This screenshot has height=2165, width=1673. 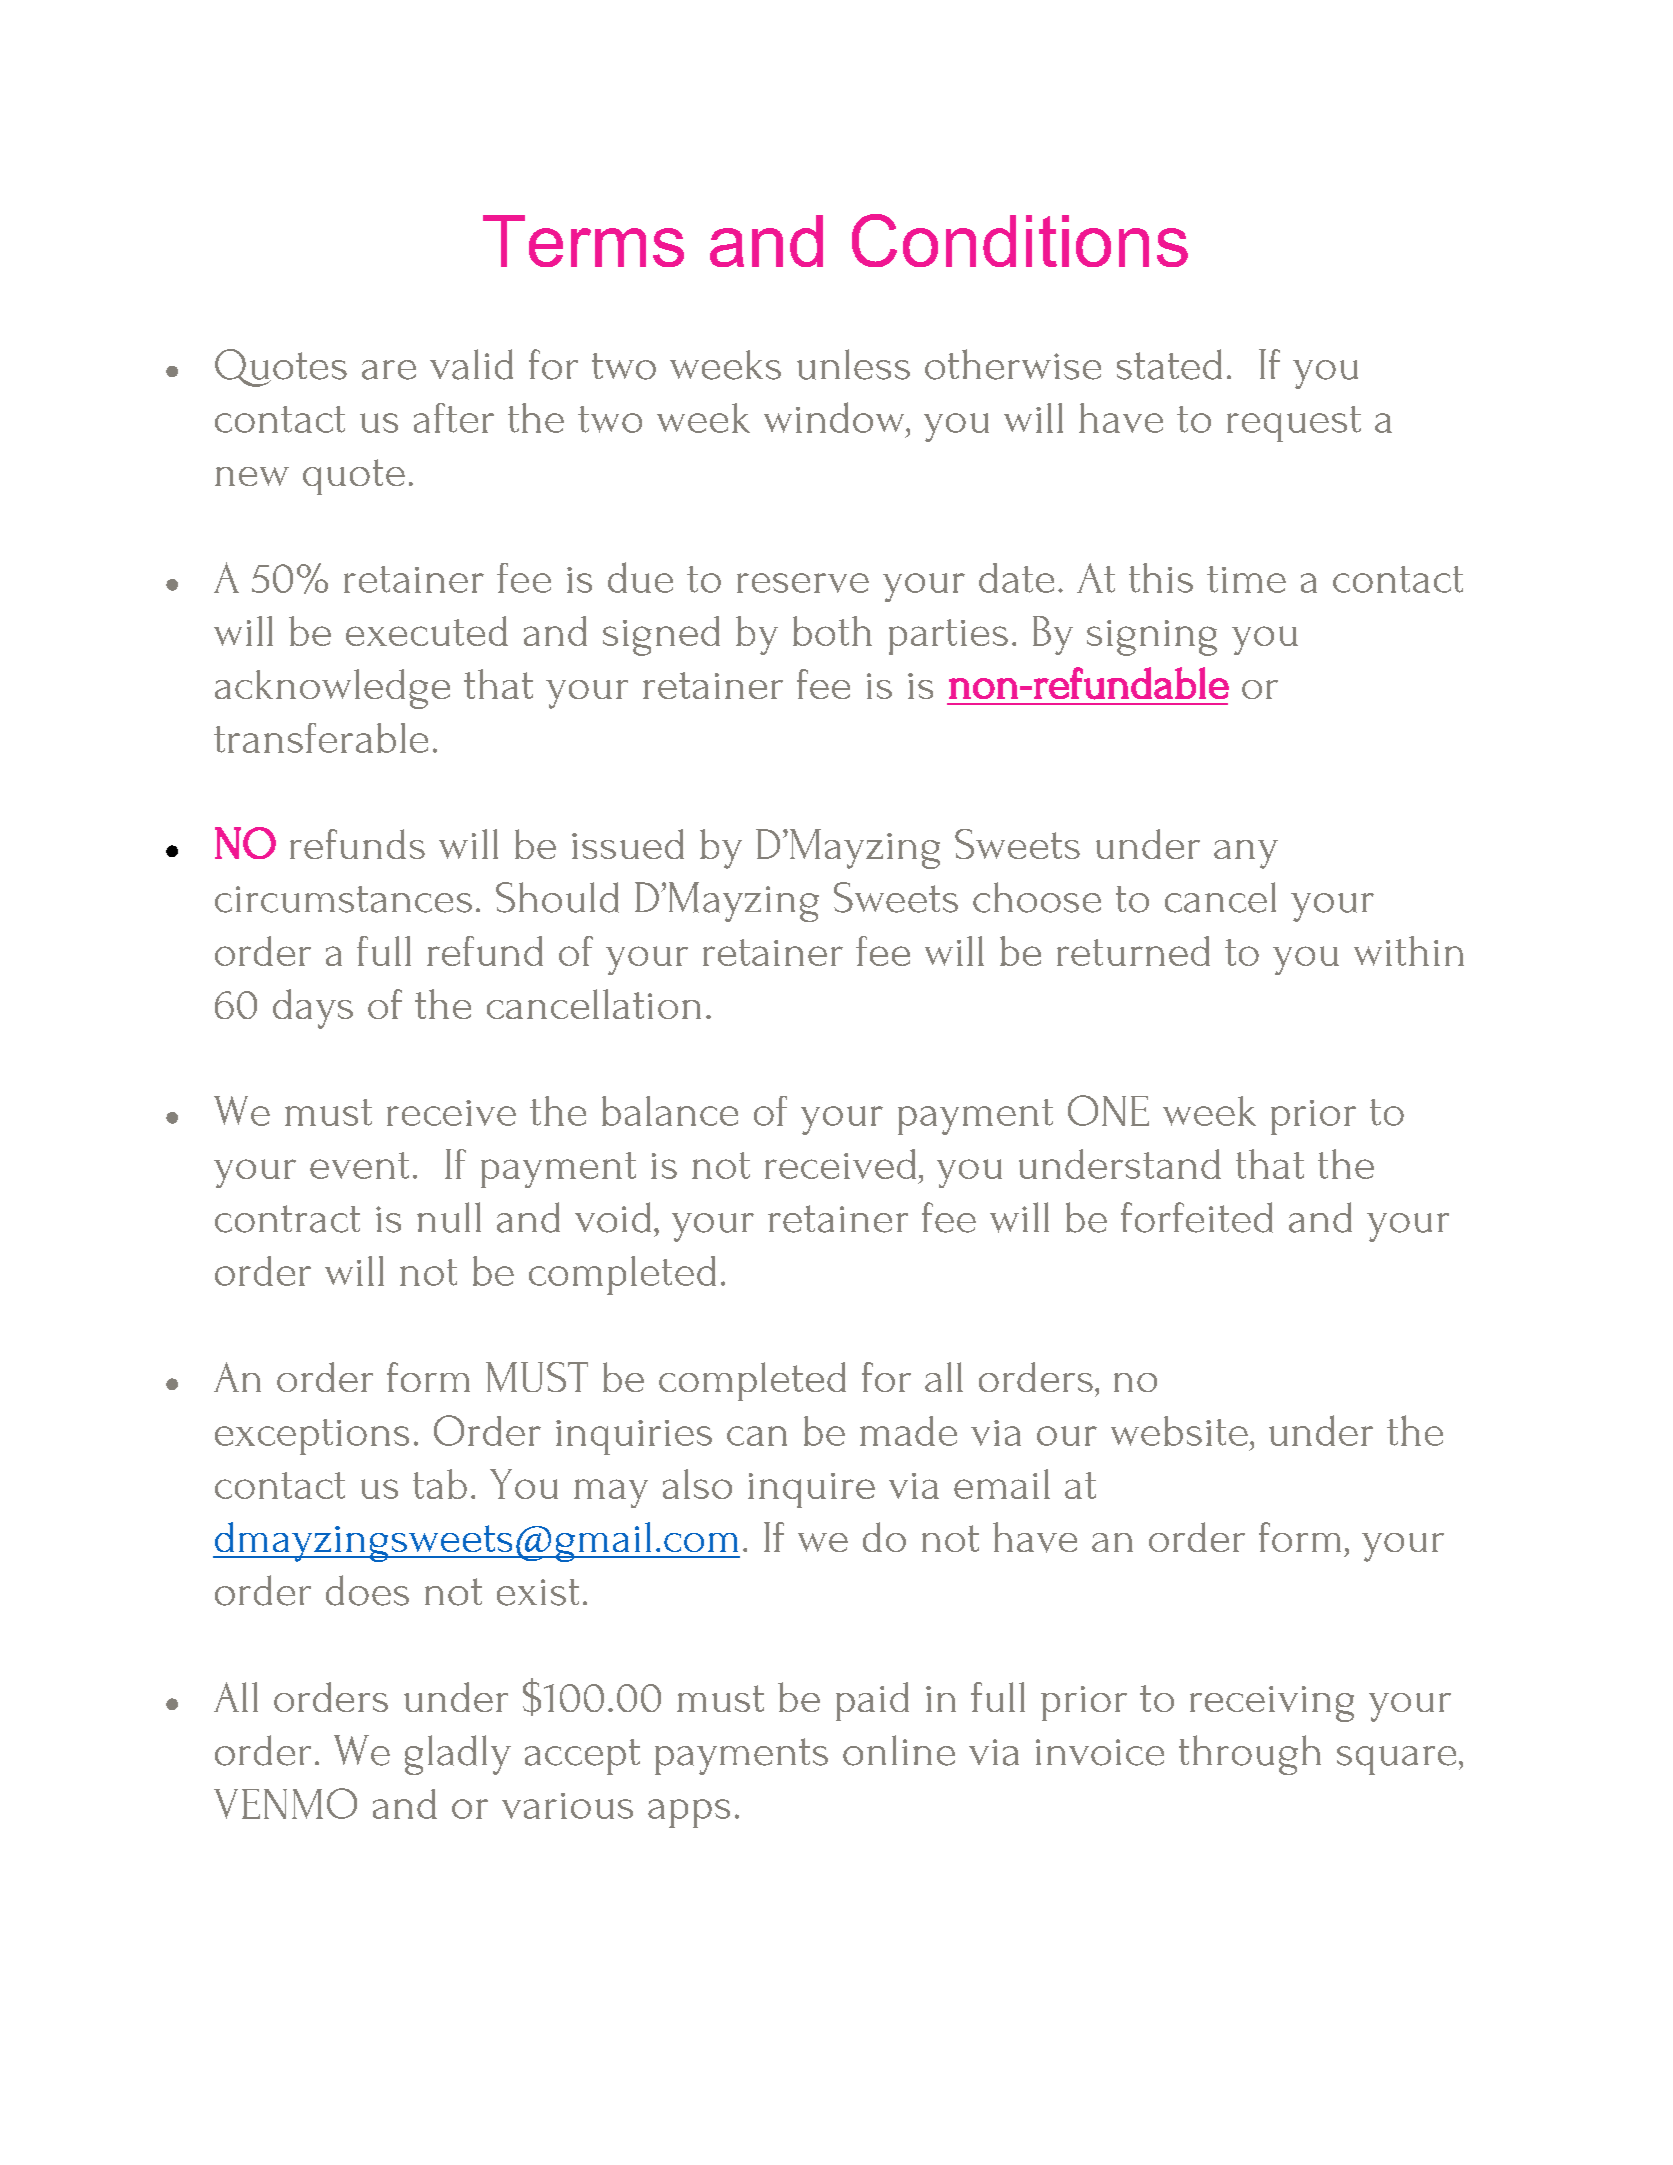 What do you see at coordinates (1246, 579) in the screenshot?
I see `time` at bounding box center [1246, 579].
